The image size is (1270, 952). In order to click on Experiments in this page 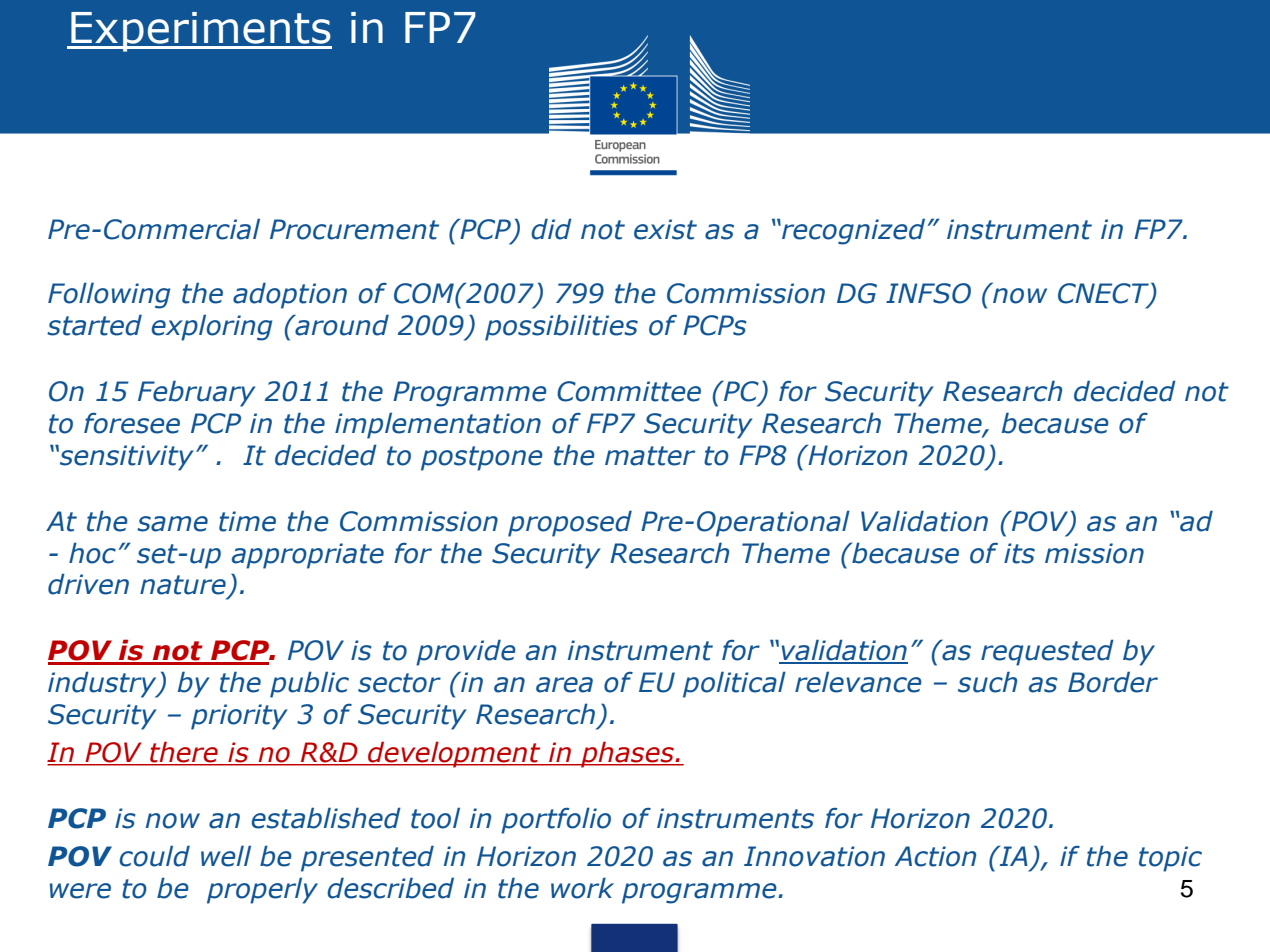, I will do `click(200, 32)`.
